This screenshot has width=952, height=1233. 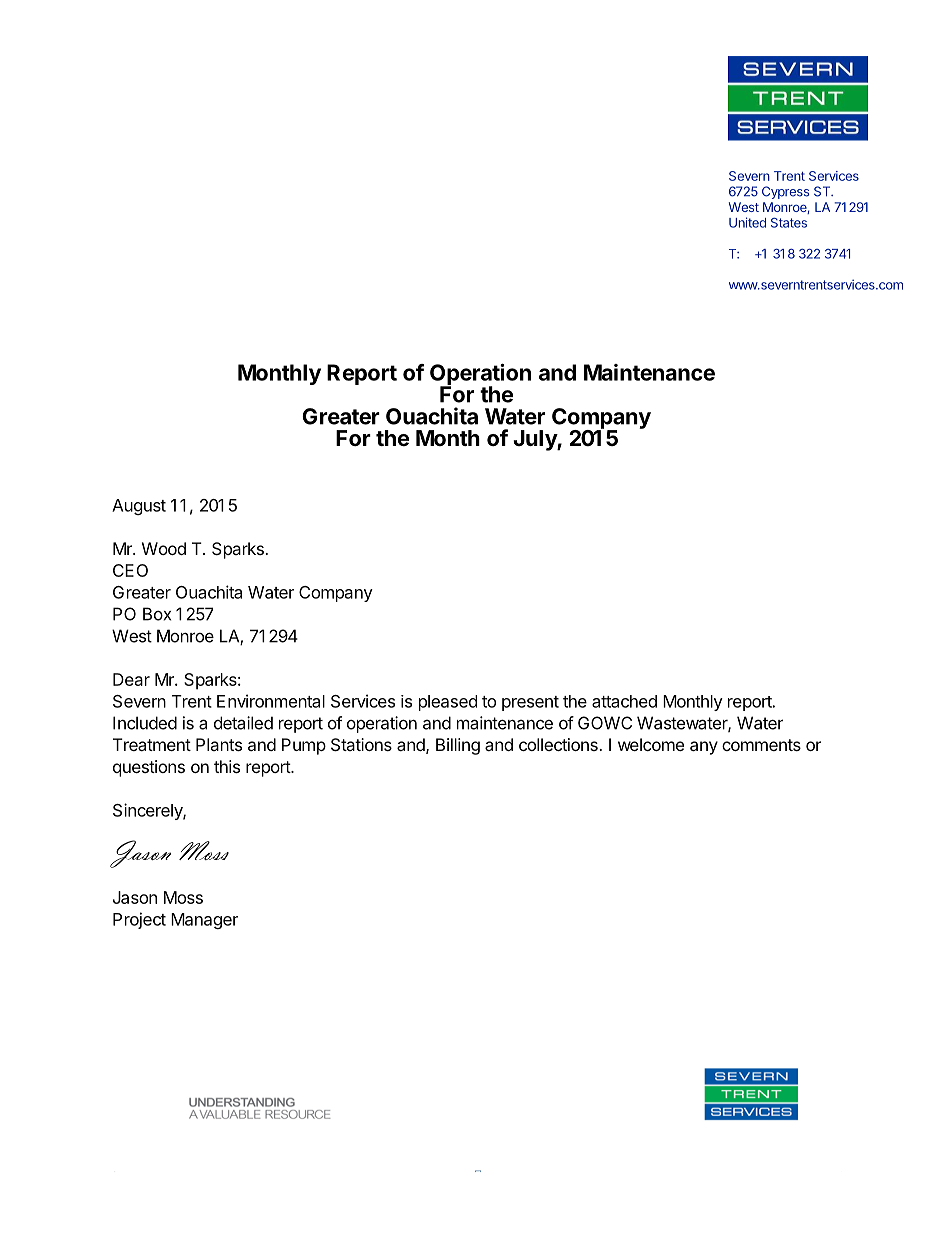 What do you see at coordinates (747, 222) in the screenshot?
I see `United` at bounding box center [747, 222].
